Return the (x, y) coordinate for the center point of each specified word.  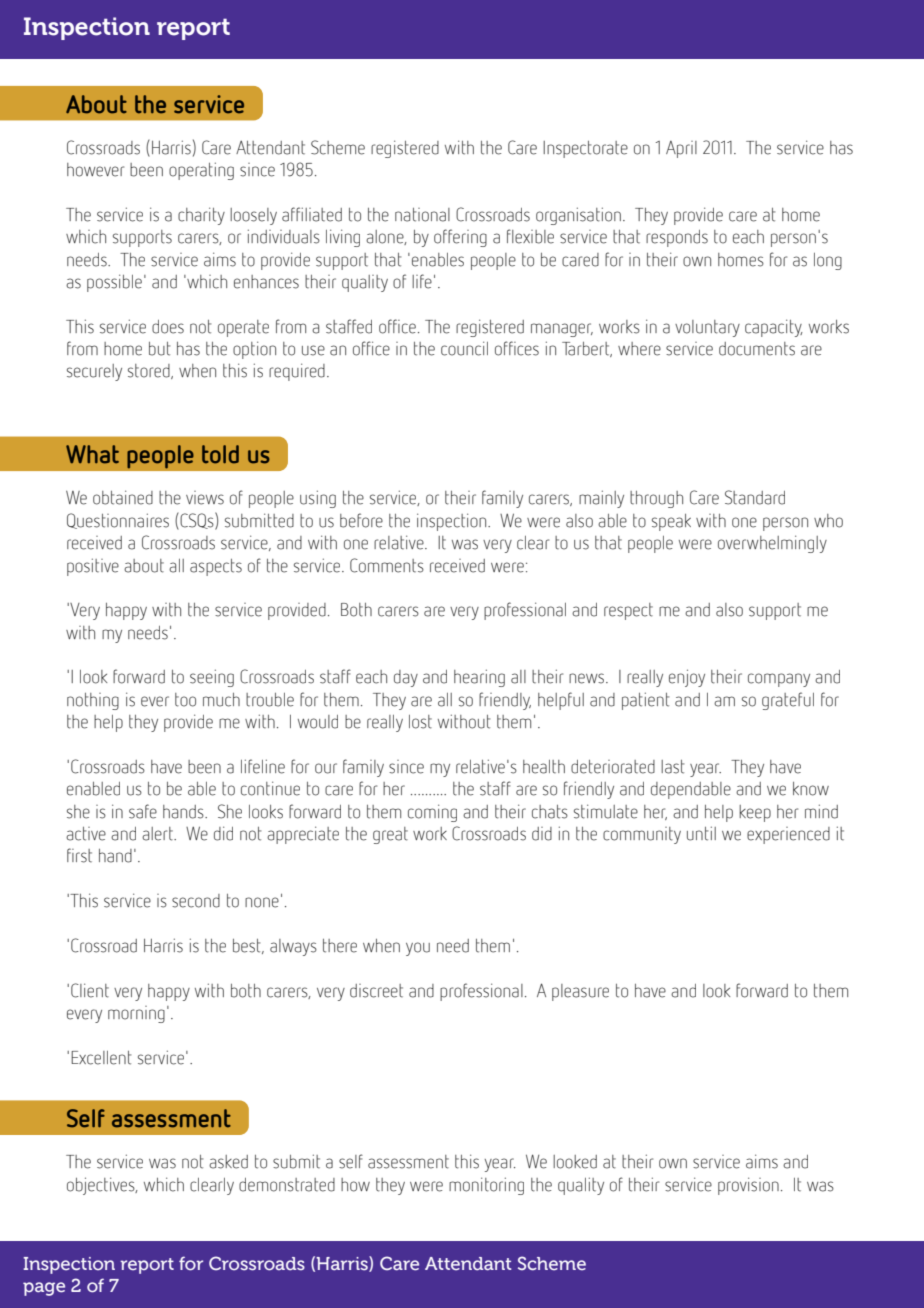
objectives (102, 1186)
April (681, 149)
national (422, 215)
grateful (788, 701)
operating (201, 171)
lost (420, 722)
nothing (93, 701)
